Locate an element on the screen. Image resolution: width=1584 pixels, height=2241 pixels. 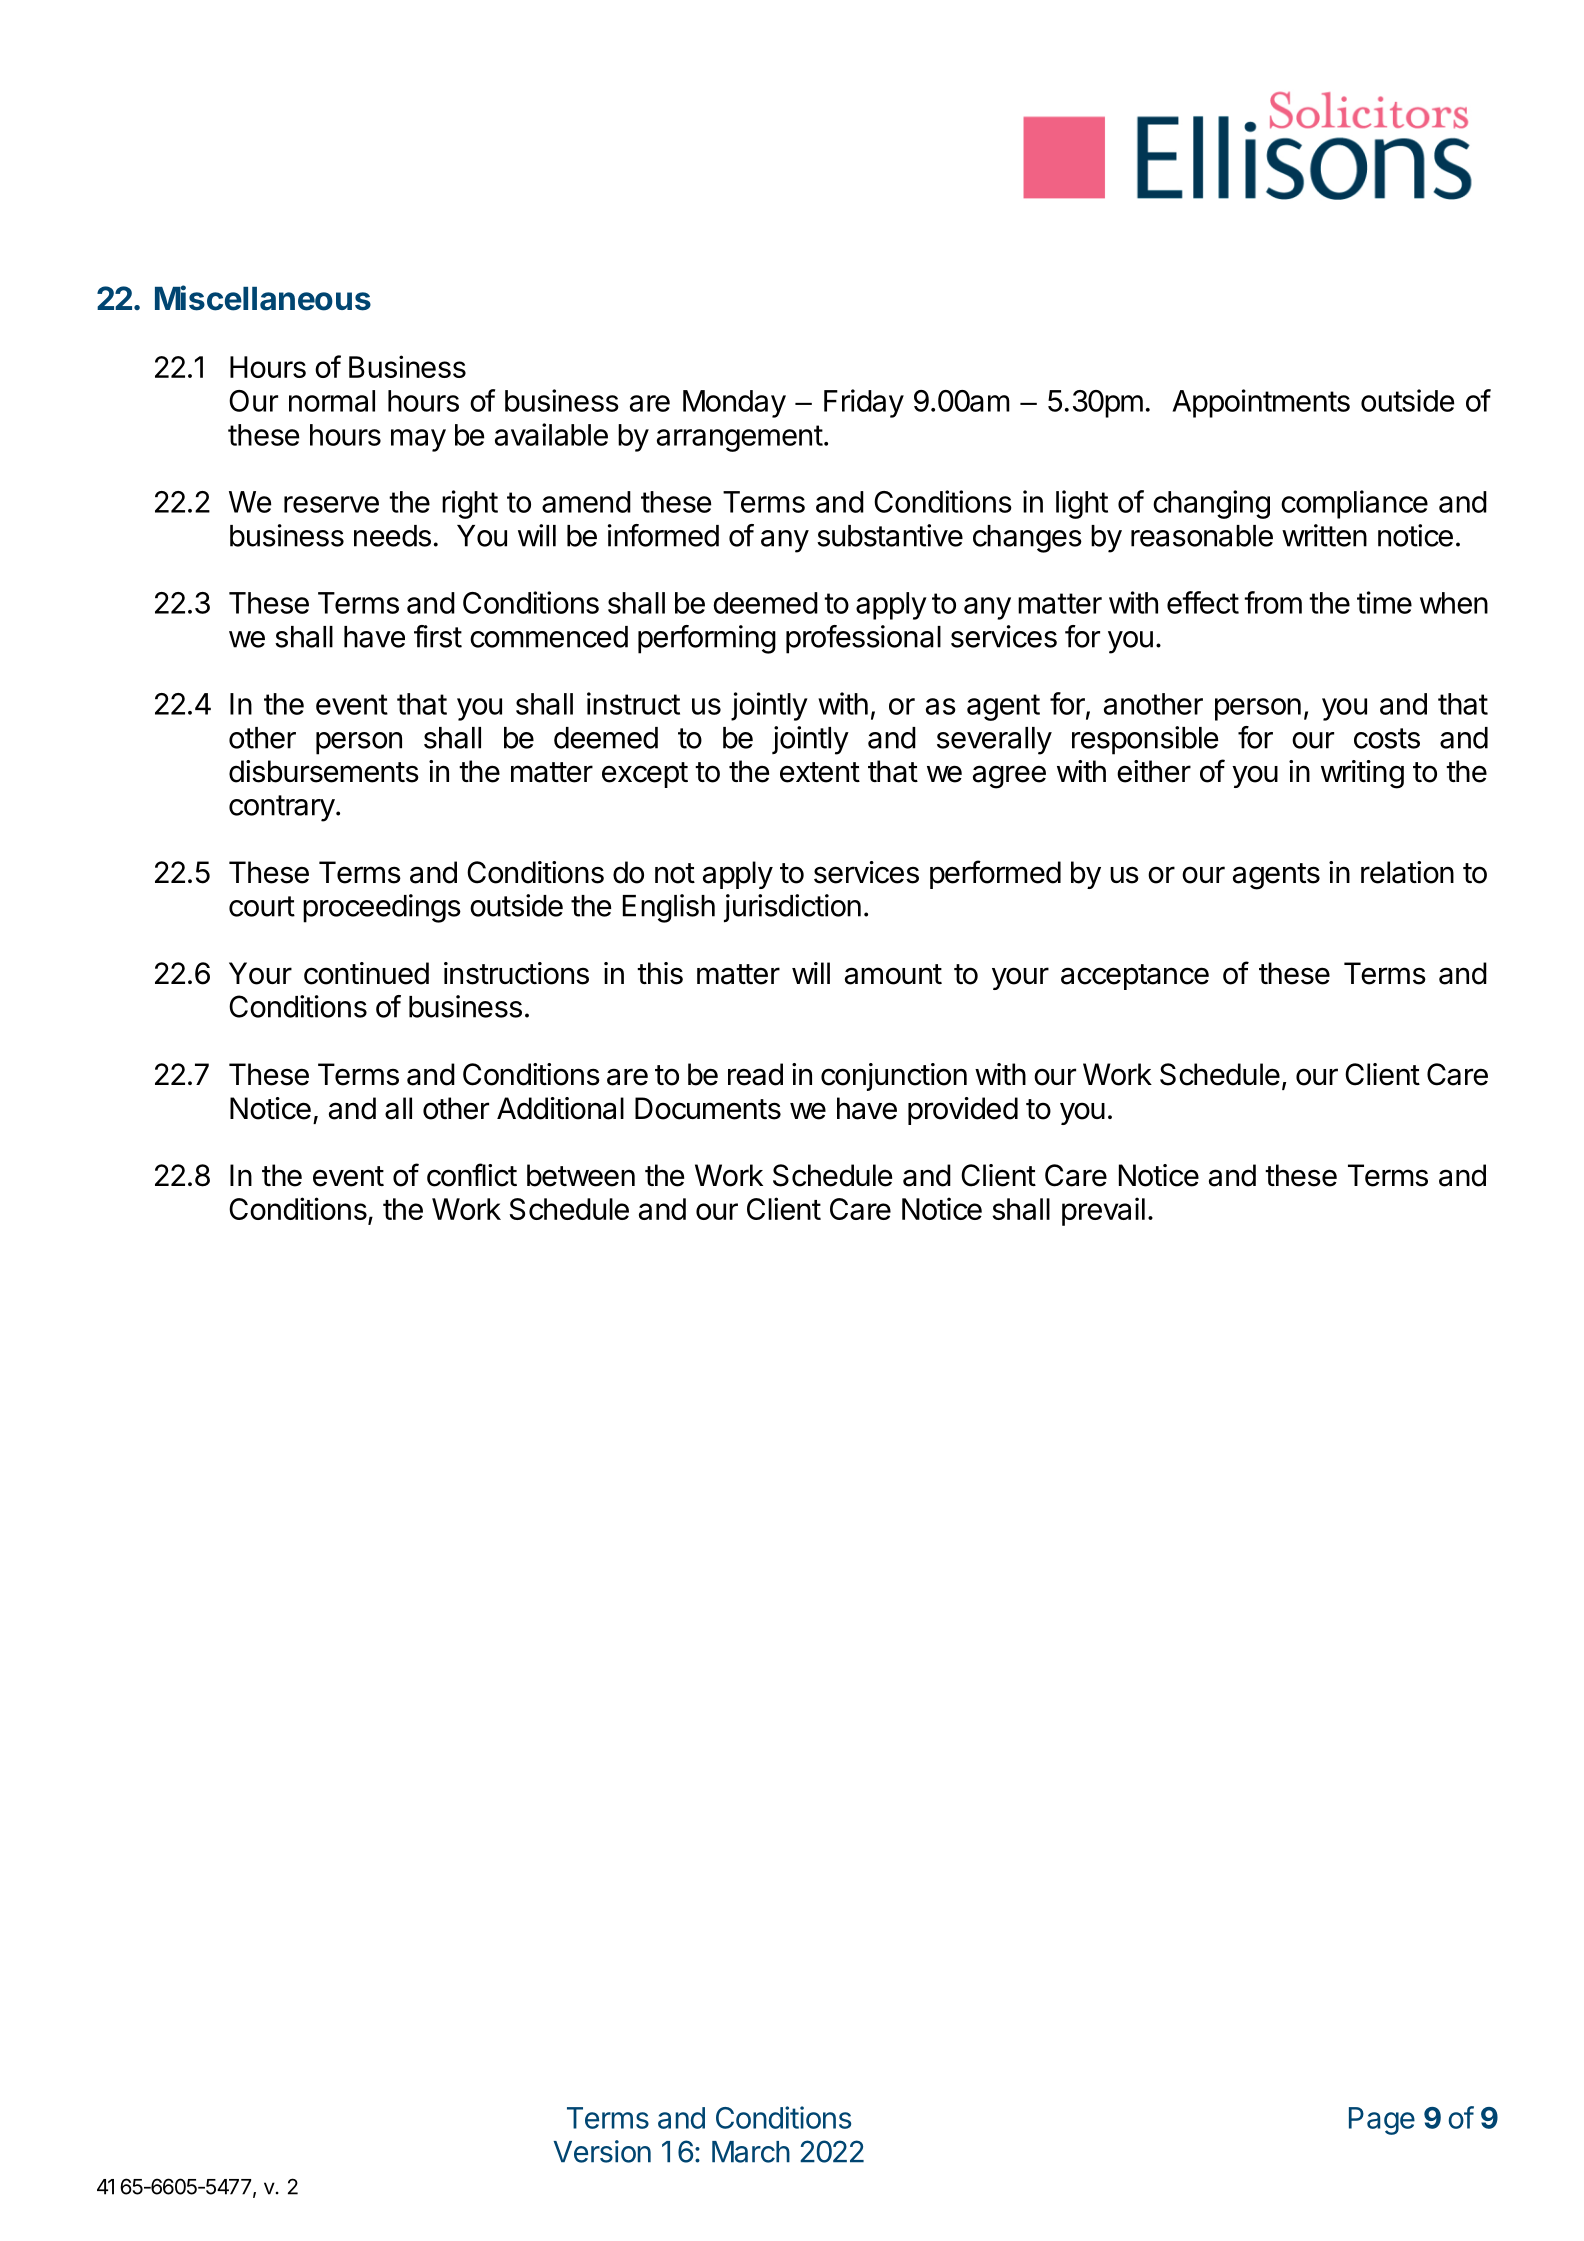
March is located at coordinates (751, 2152).
